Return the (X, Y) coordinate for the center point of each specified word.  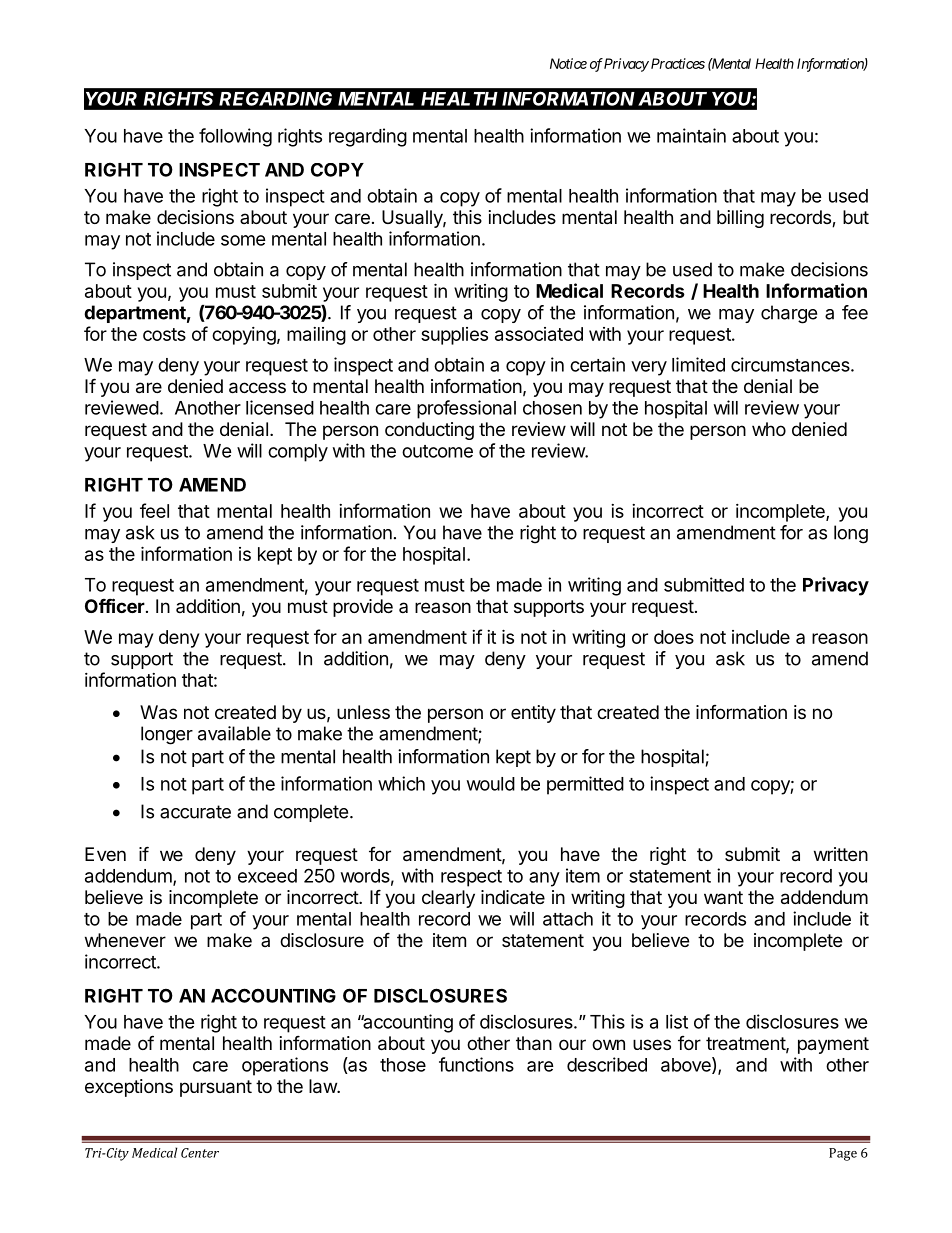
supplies (454, 336)
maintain (691, 135)
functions (476, 1064)
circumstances (791, 364)
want (723, 897)
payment (833, 1045)
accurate (195, 812)
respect (471, 878)
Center (200, 1153)
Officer (115, 605)
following (235, 137)
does (674, 637)
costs (164, 334)
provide (363, 608)
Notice (568, 63)
